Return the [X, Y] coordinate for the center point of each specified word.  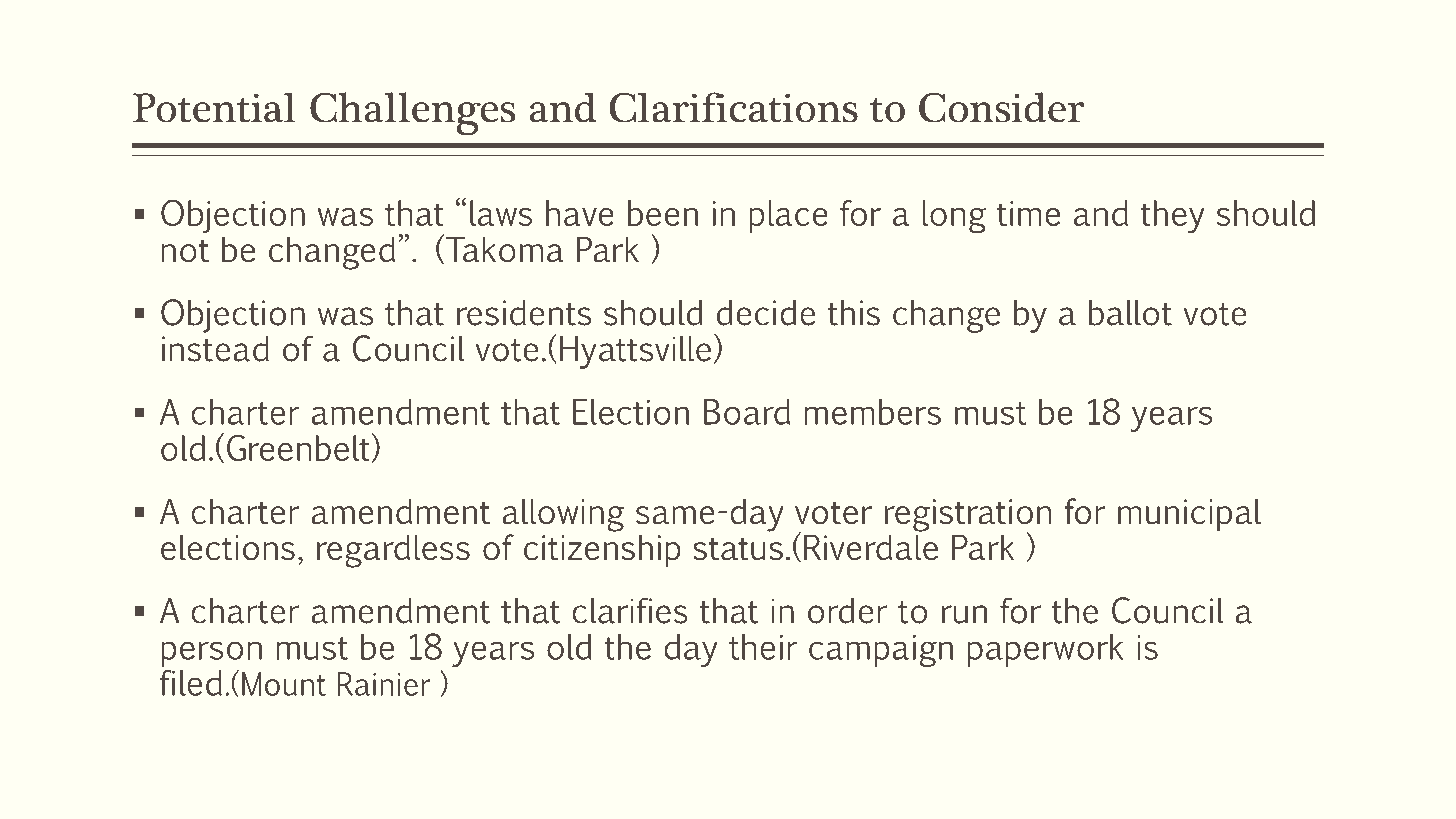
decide [766, 313]
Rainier [384, 684]
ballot [1130, 313]
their [763, 647]
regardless [393, 551]
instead [215, 349]
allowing [563, 515]
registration [968, 516]
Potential [214, 107]
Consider [1001, 107]
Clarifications [733, 107]
